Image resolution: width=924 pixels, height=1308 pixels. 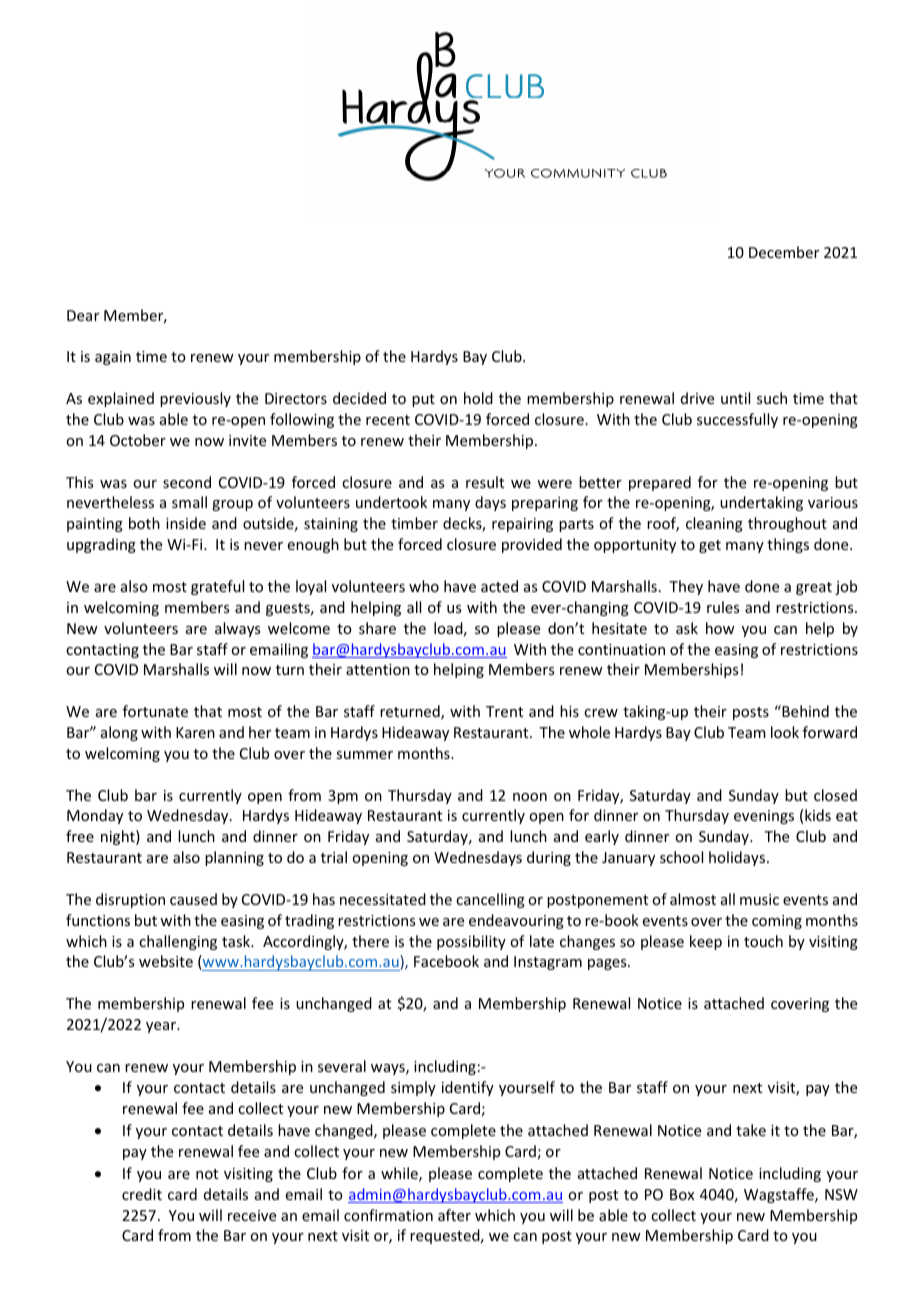 What do you see at coordinates (454, 1215) in the screenshot?
I see `after` at bounding box center [454, 1215].
